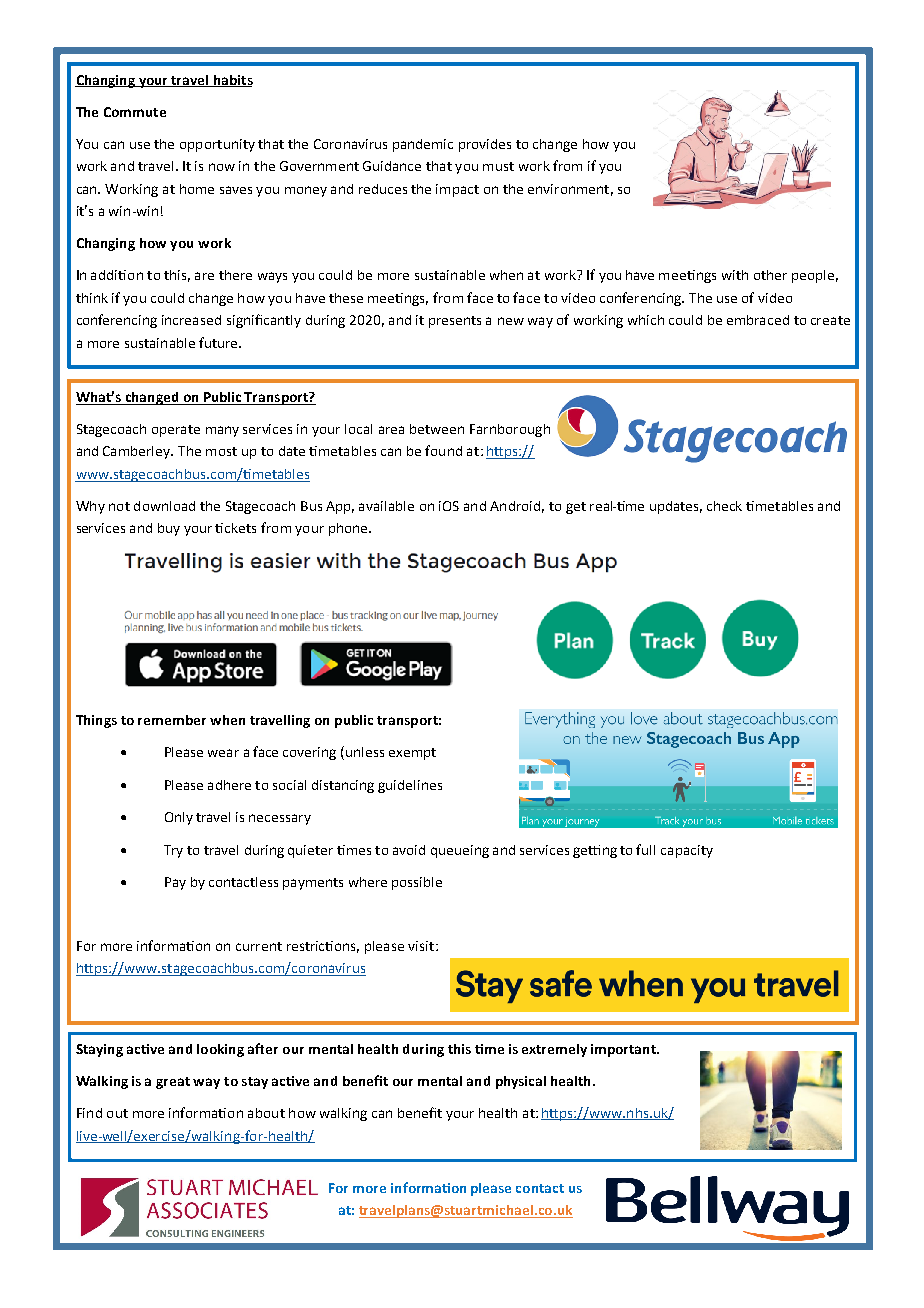  Describe the element at coordinates (412, 754) in the image. I see `exempt` at that location.
